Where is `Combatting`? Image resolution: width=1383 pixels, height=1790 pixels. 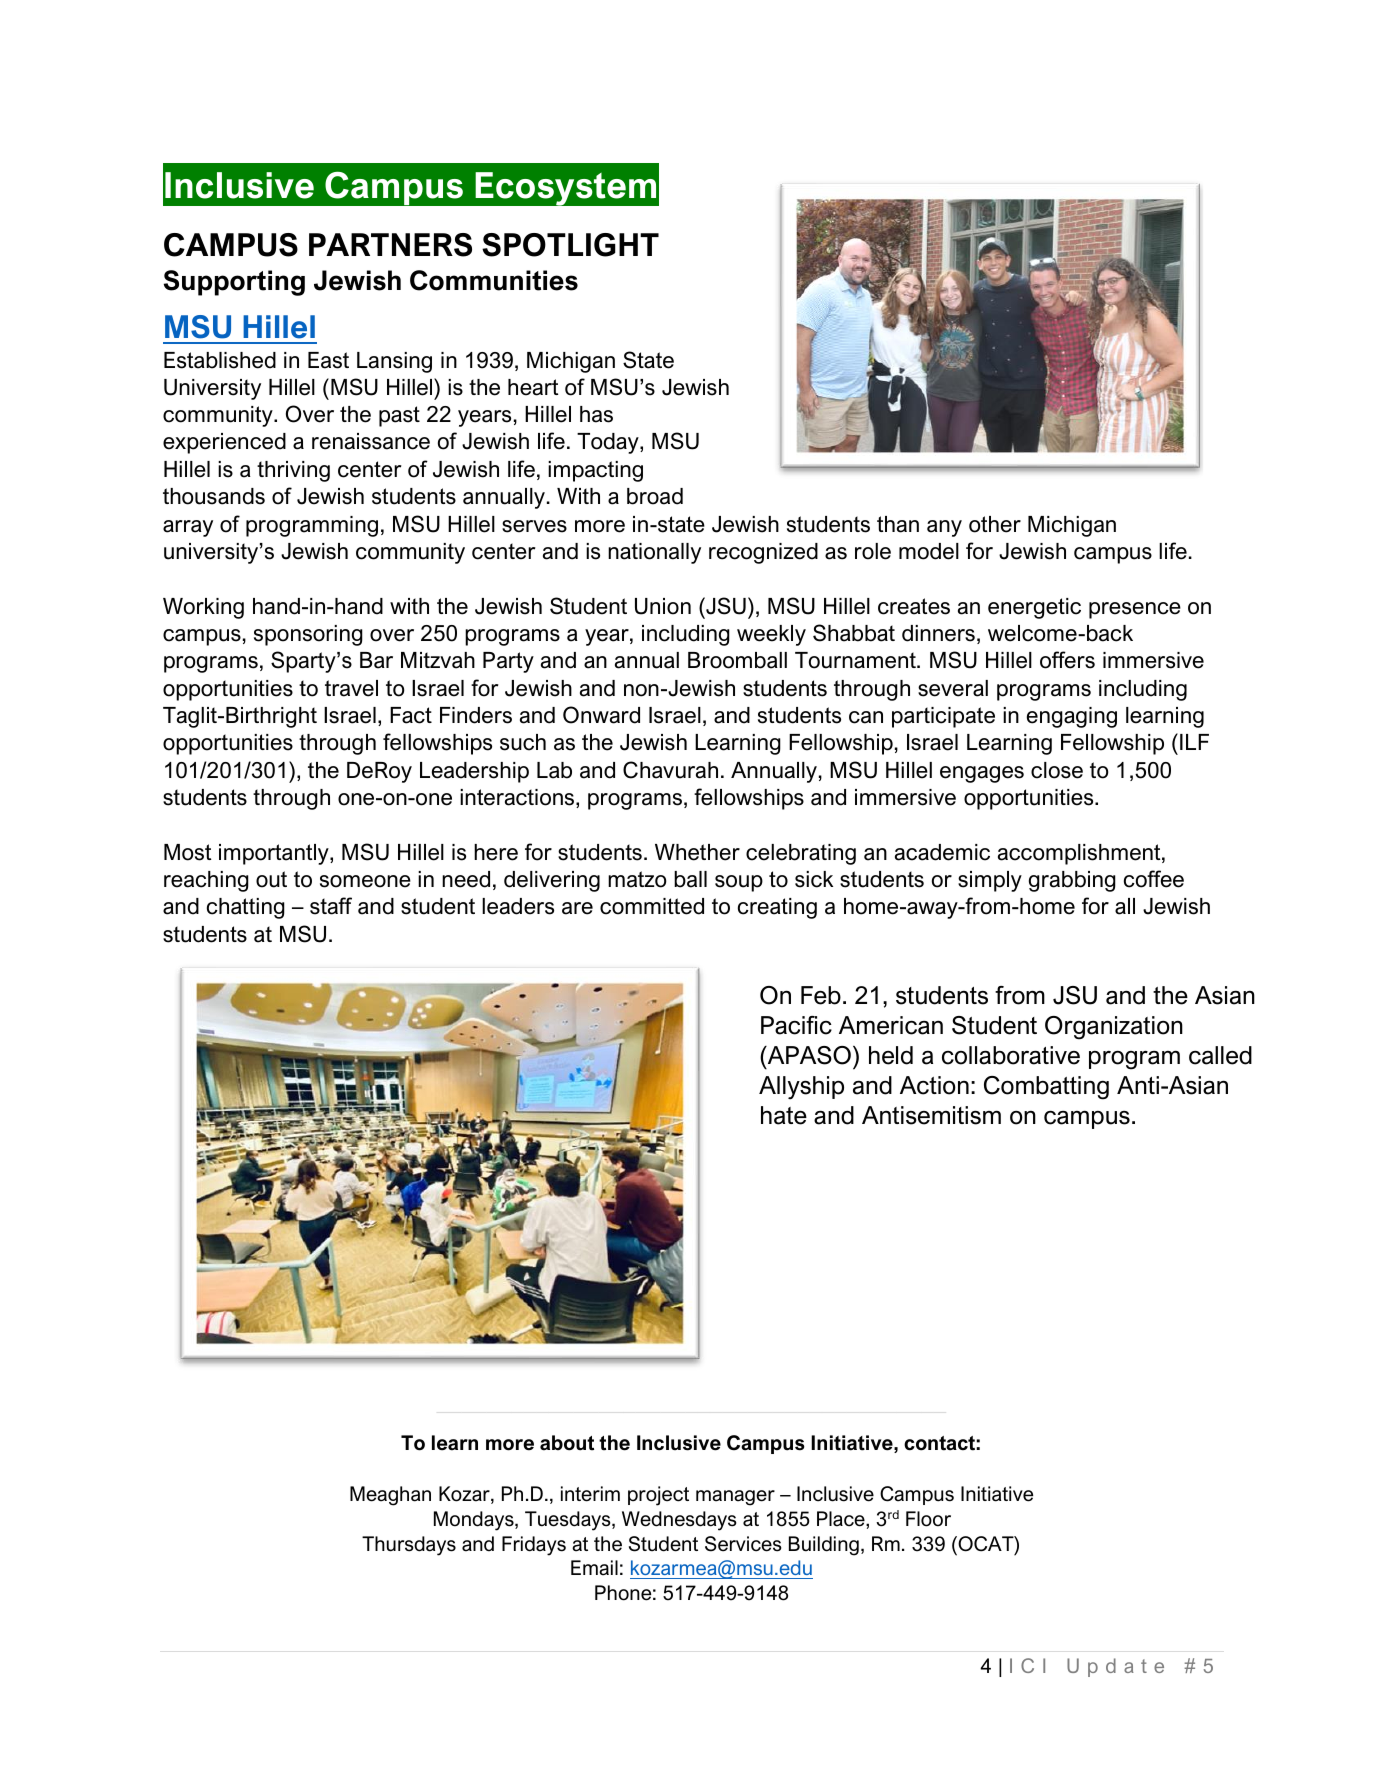 Combatting is located at coordinates (1046, 1088).
